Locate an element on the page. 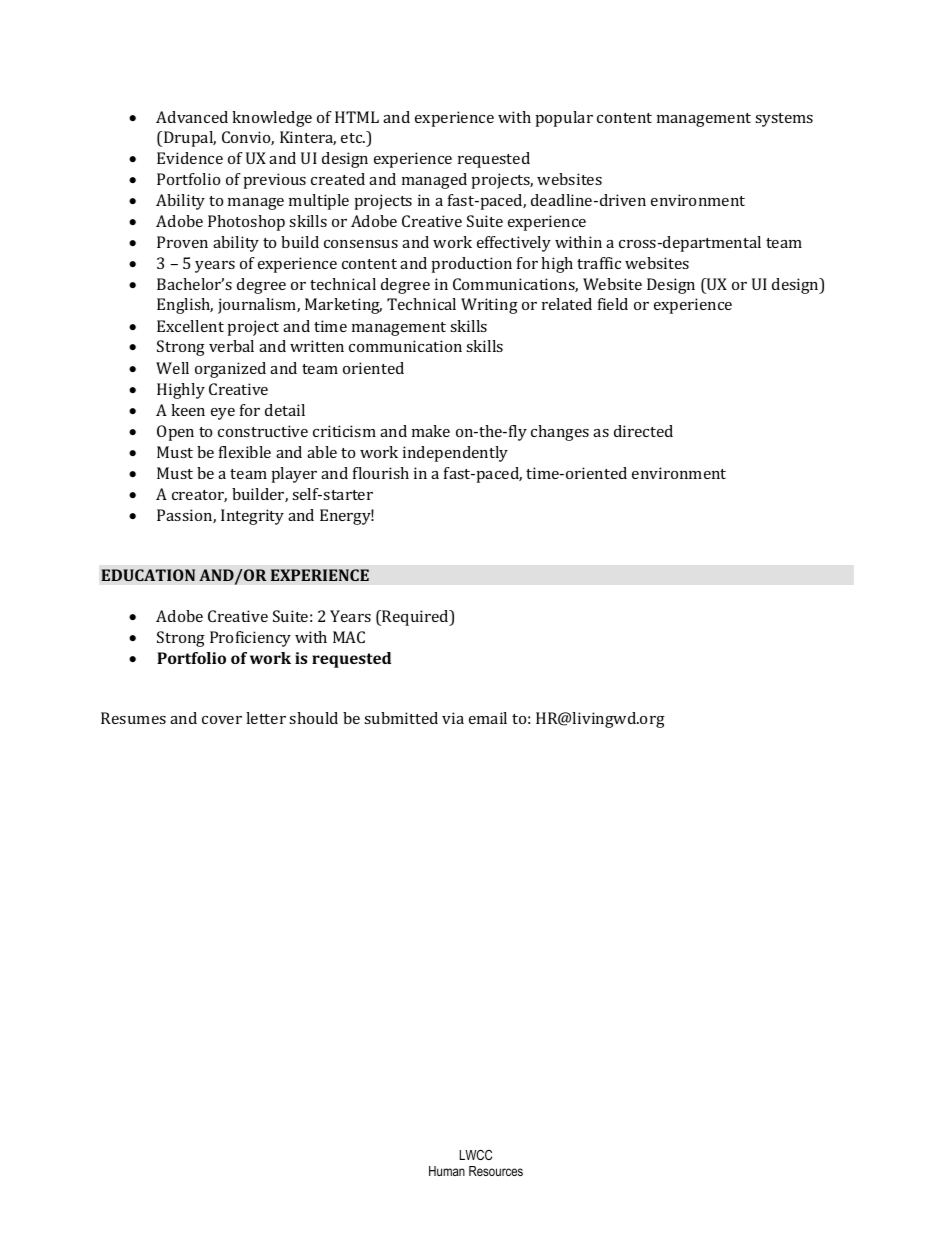 The width and height of the page is (952, 1233). etc is located at coordinates (353, 138).
